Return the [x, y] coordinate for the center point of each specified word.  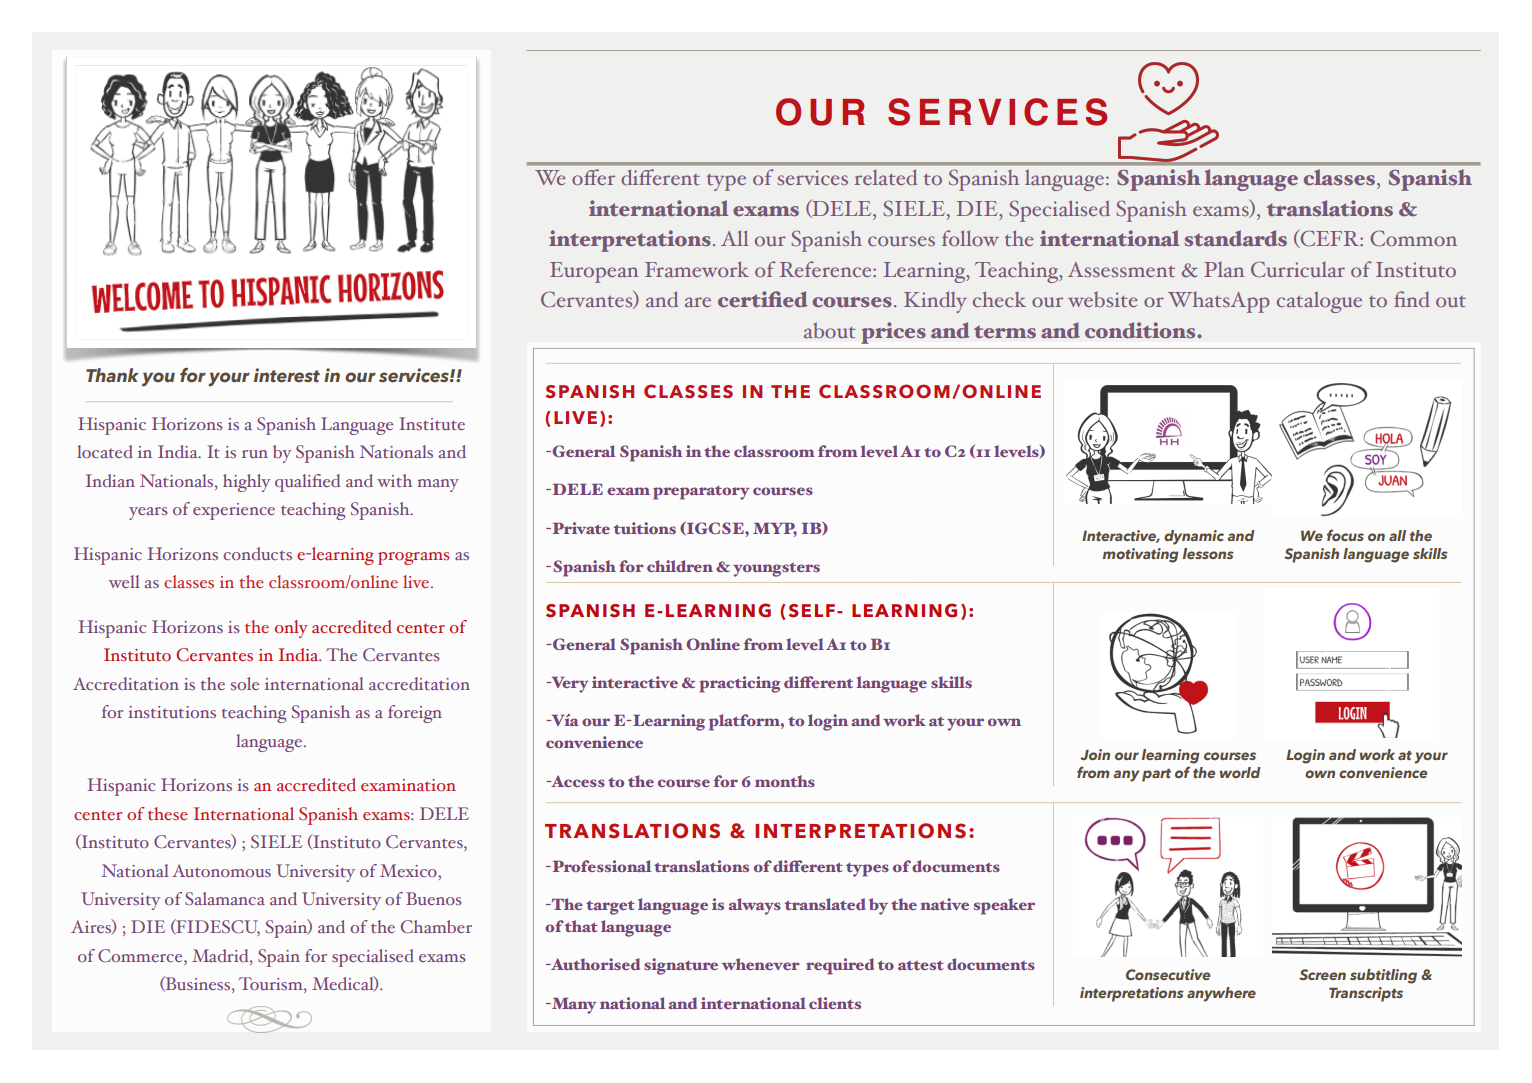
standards [1236, 238]
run [255, 454]
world [1240, 772]
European [594, 272]
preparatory [701, 493]
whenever [761, 964]
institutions [172, 712]
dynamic [1194, 537]
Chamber [436, 926]
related [886, 177]
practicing [740, 684]
